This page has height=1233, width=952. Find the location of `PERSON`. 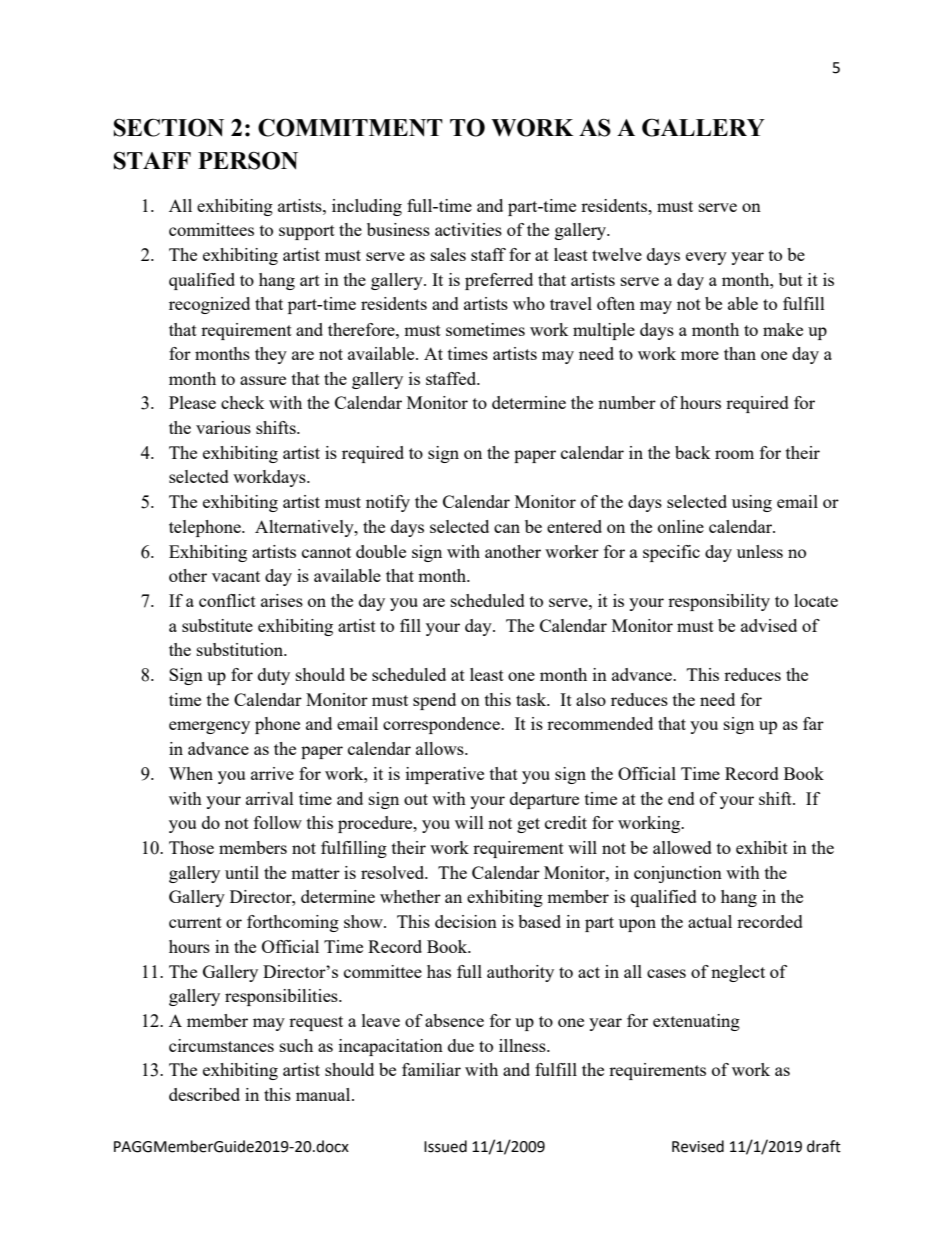

PERSON is located at coordinates (248, 160).
